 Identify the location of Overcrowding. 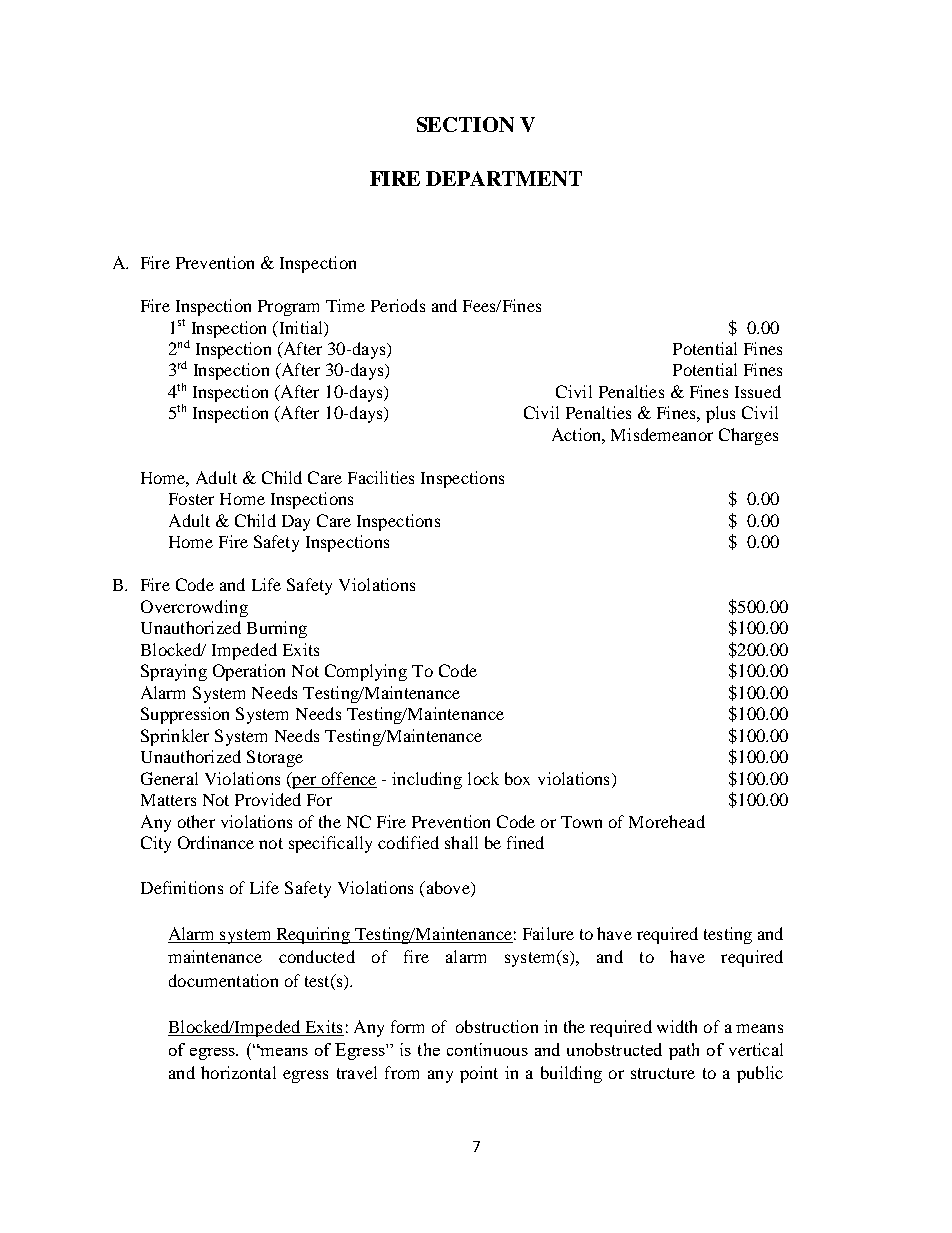
(194, 608).
